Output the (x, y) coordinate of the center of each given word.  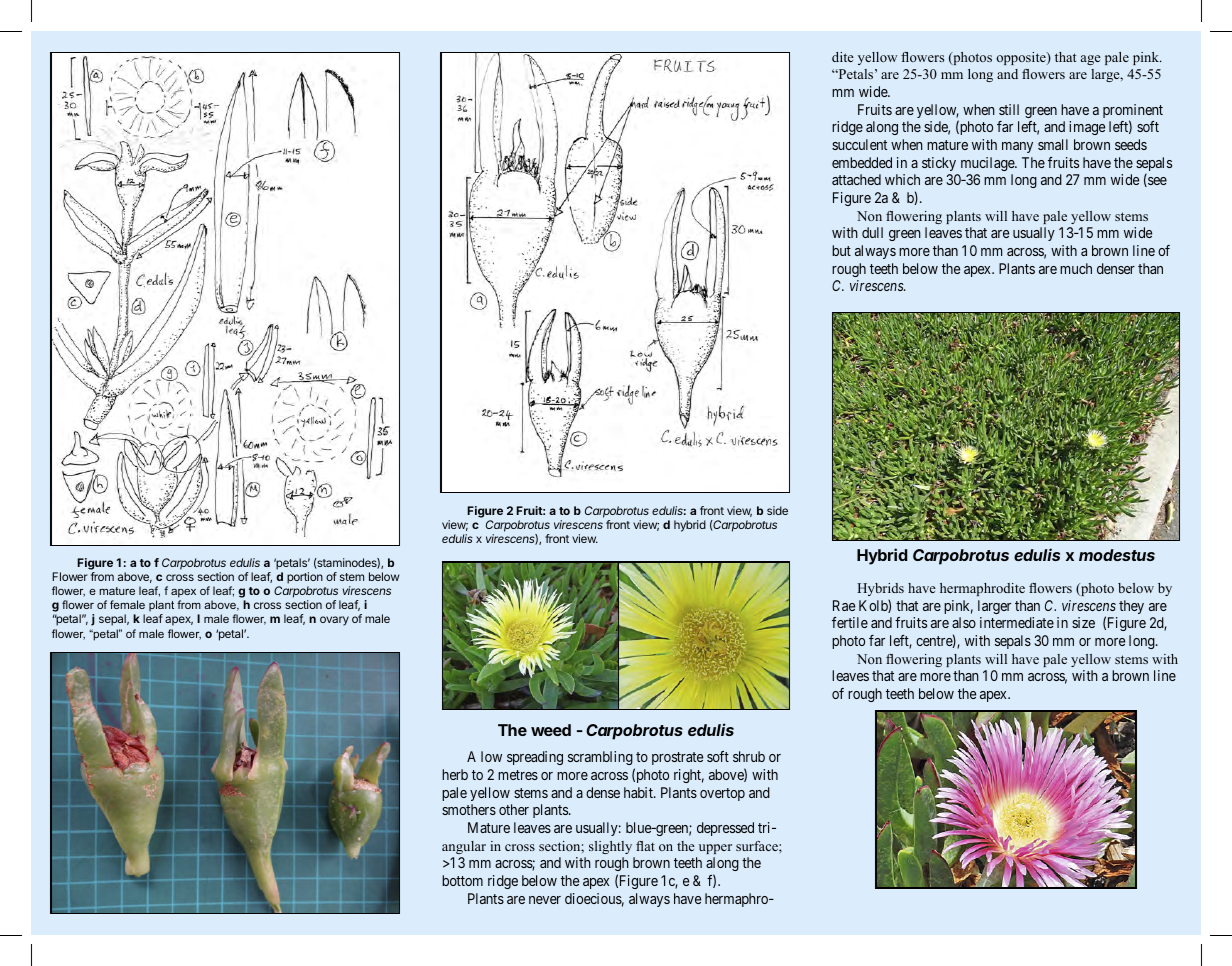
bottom (462, 880)
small (1053, 144)
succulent (859, 144)
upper (715, 849)
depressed (725, 829)
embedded (862, 162)
